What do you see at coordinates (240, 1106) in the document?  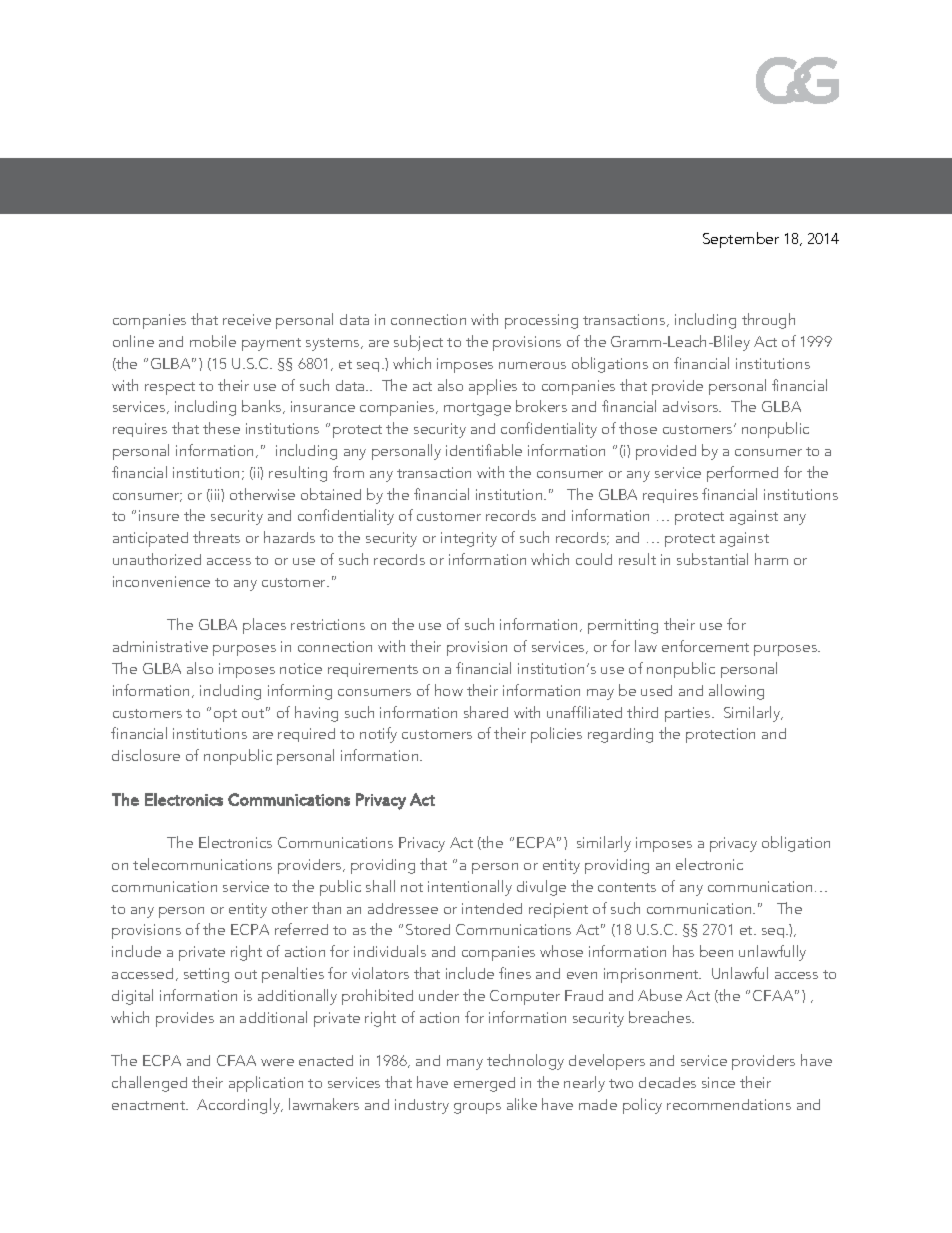 I see `Accordingly` at bounding box center [240, 1106].
